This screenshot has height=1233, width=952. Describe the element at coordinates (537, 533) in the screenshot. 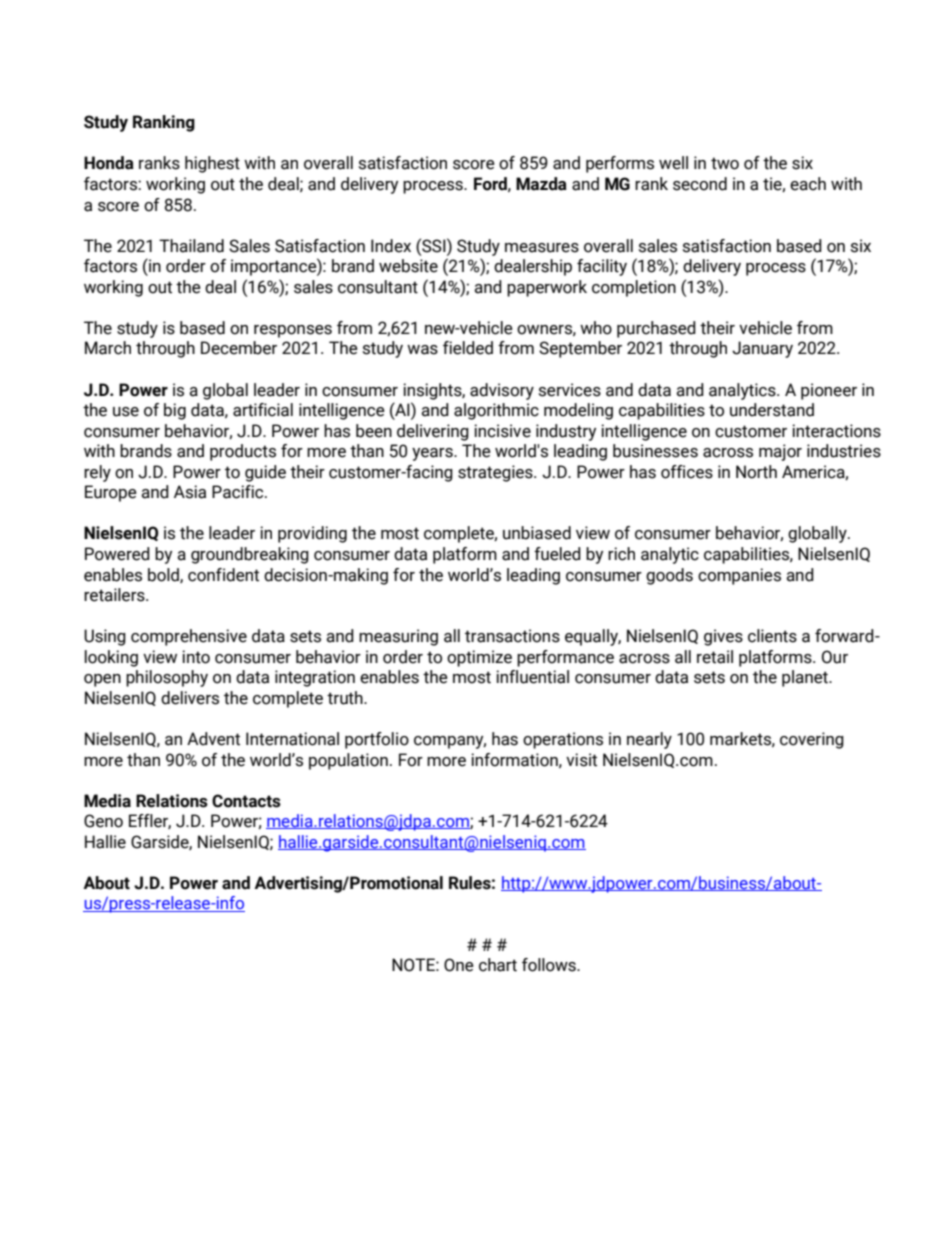

I see `unbiased` at that location.
